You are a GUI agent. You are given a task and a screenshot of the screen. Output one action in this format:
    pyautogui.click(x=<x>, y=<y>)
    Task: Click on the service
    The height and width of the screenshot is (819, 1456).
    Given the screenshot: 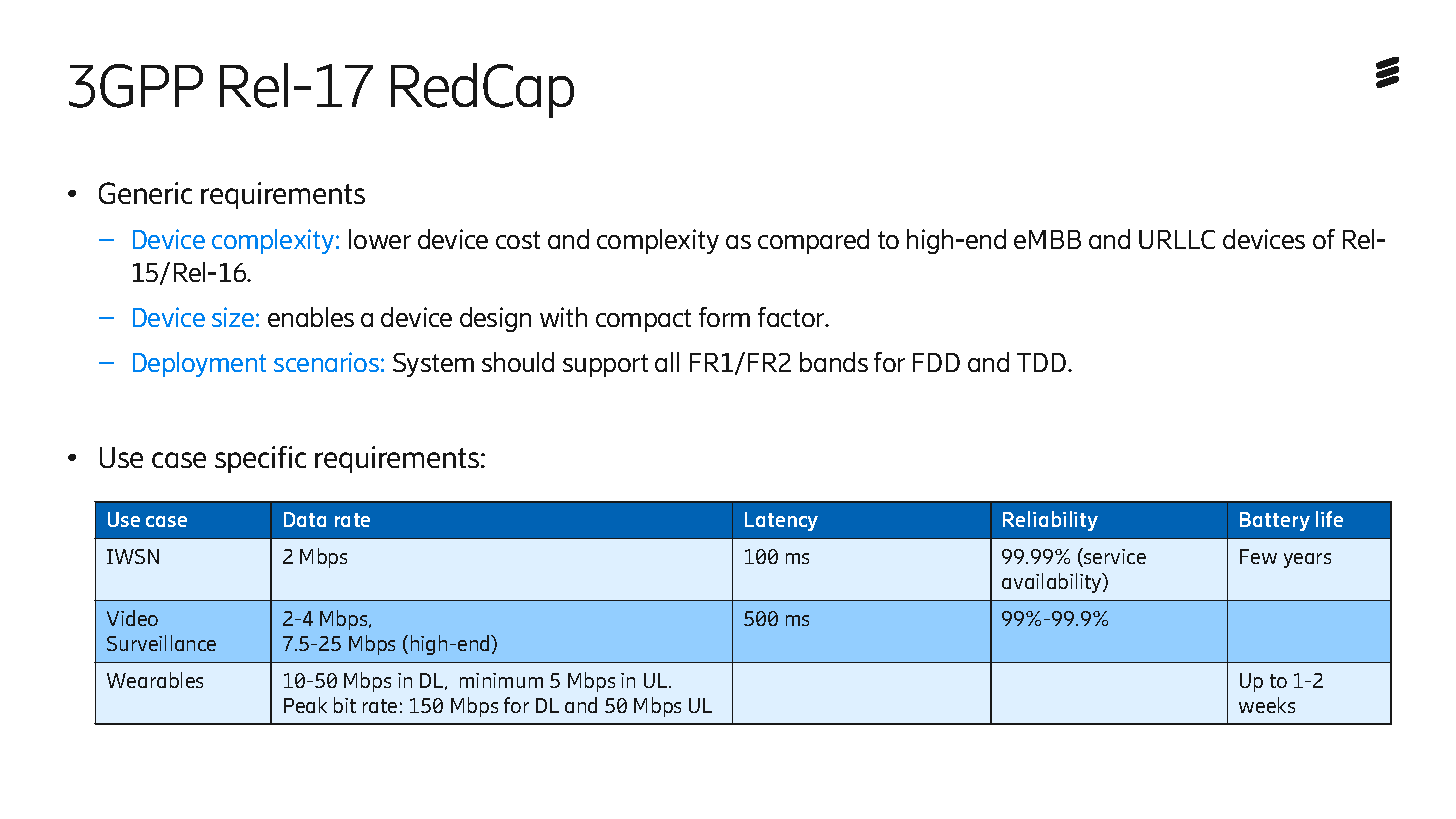 What is the action you would take?
    pyautogui.click(x=1114, y=557)
